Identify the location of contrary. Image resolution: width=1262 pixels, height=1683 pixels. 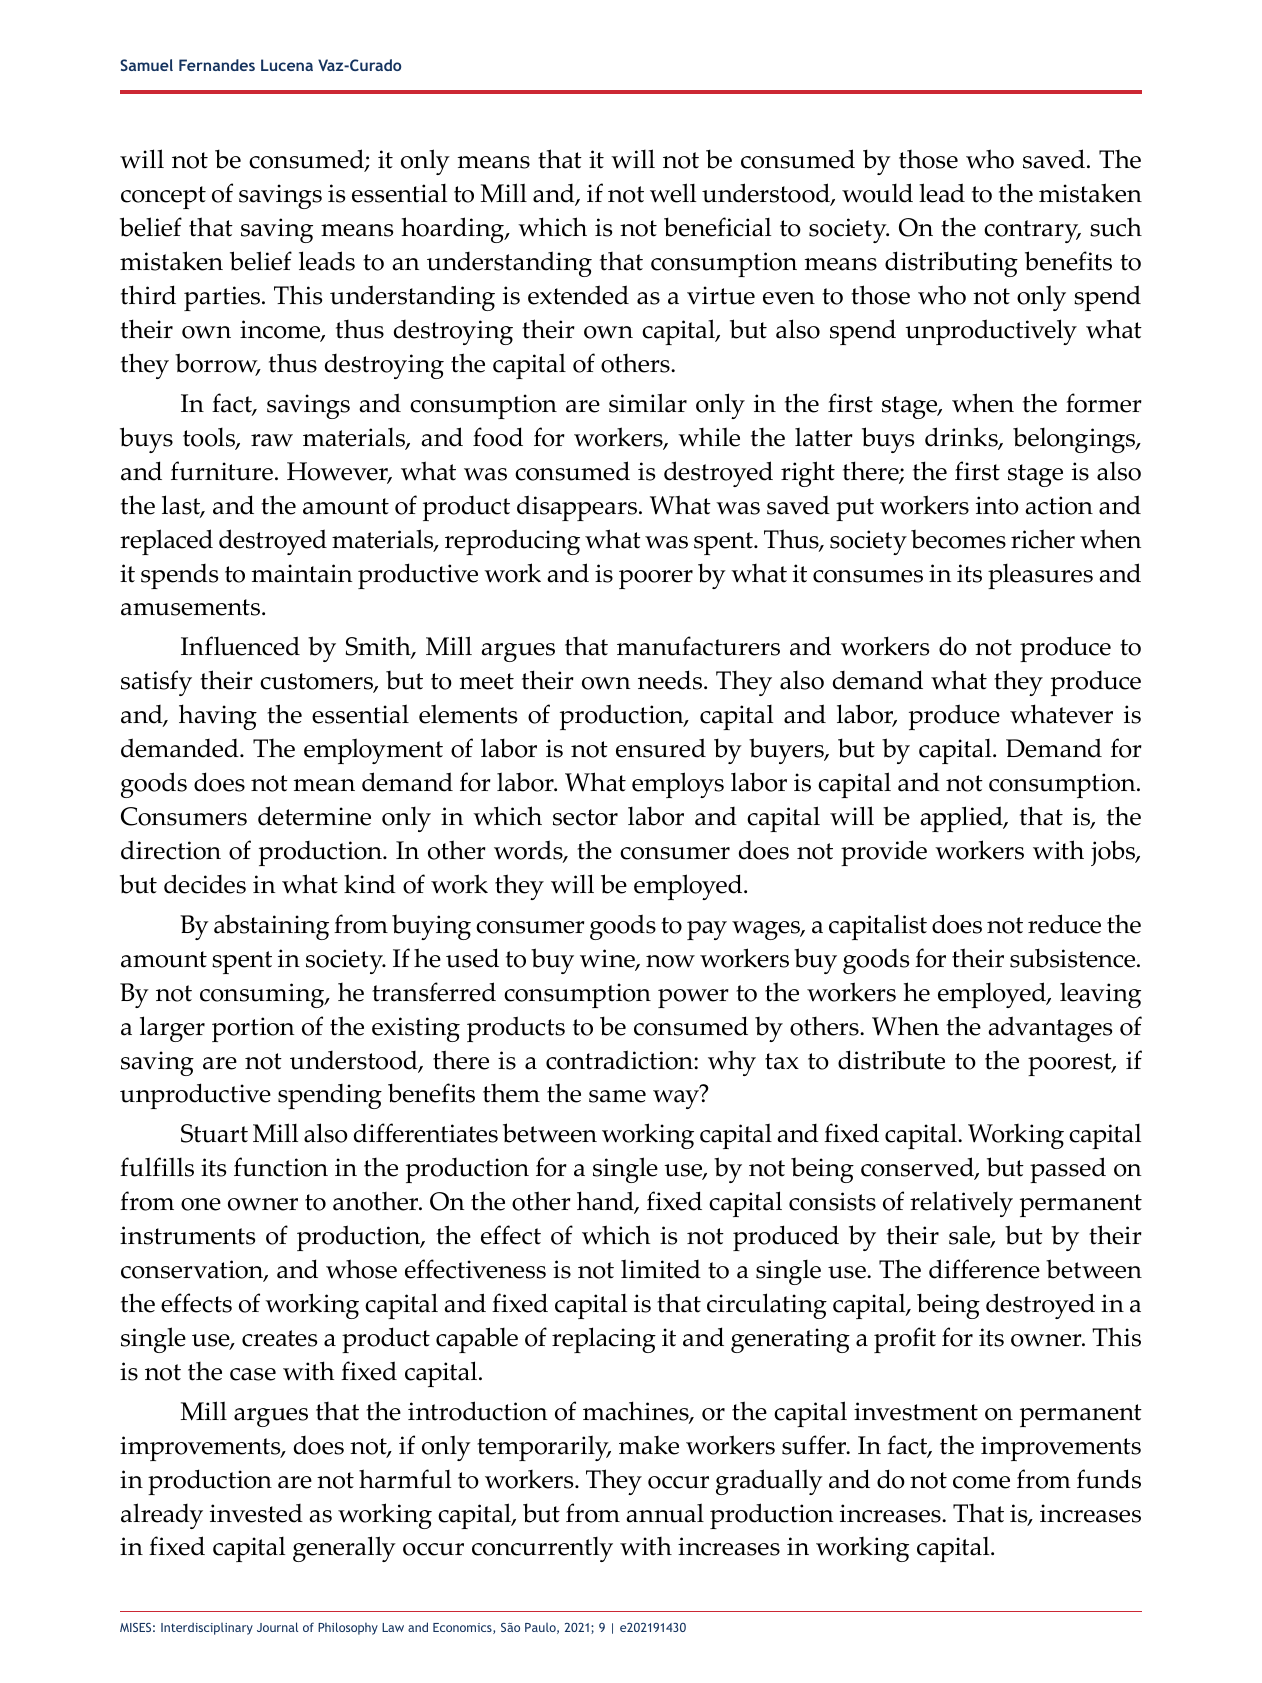
(1032, 231).
